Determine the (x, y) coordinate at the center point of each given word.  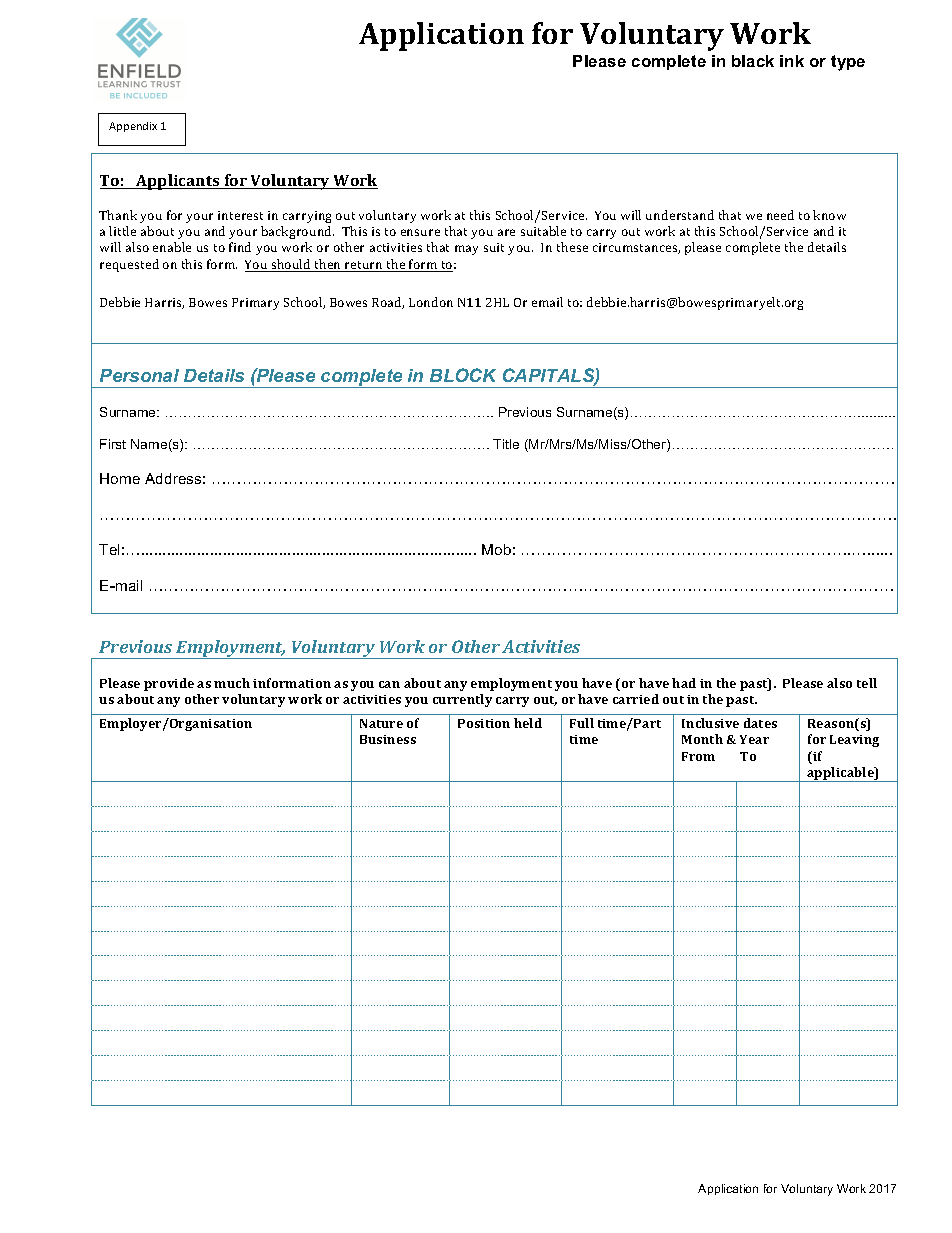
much (232, 683)
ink (792, 61)
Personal (139, 375)
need (780, 215)
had (684, 683)
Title (506, 444)
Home (120, 478)
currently (462, 700)
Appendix (133, 127)
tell (867, 683)
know (829, 215)
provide (169, 684)
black (753, 61)
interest (240, 215)
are (506, 232)
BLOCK (463, 375)
